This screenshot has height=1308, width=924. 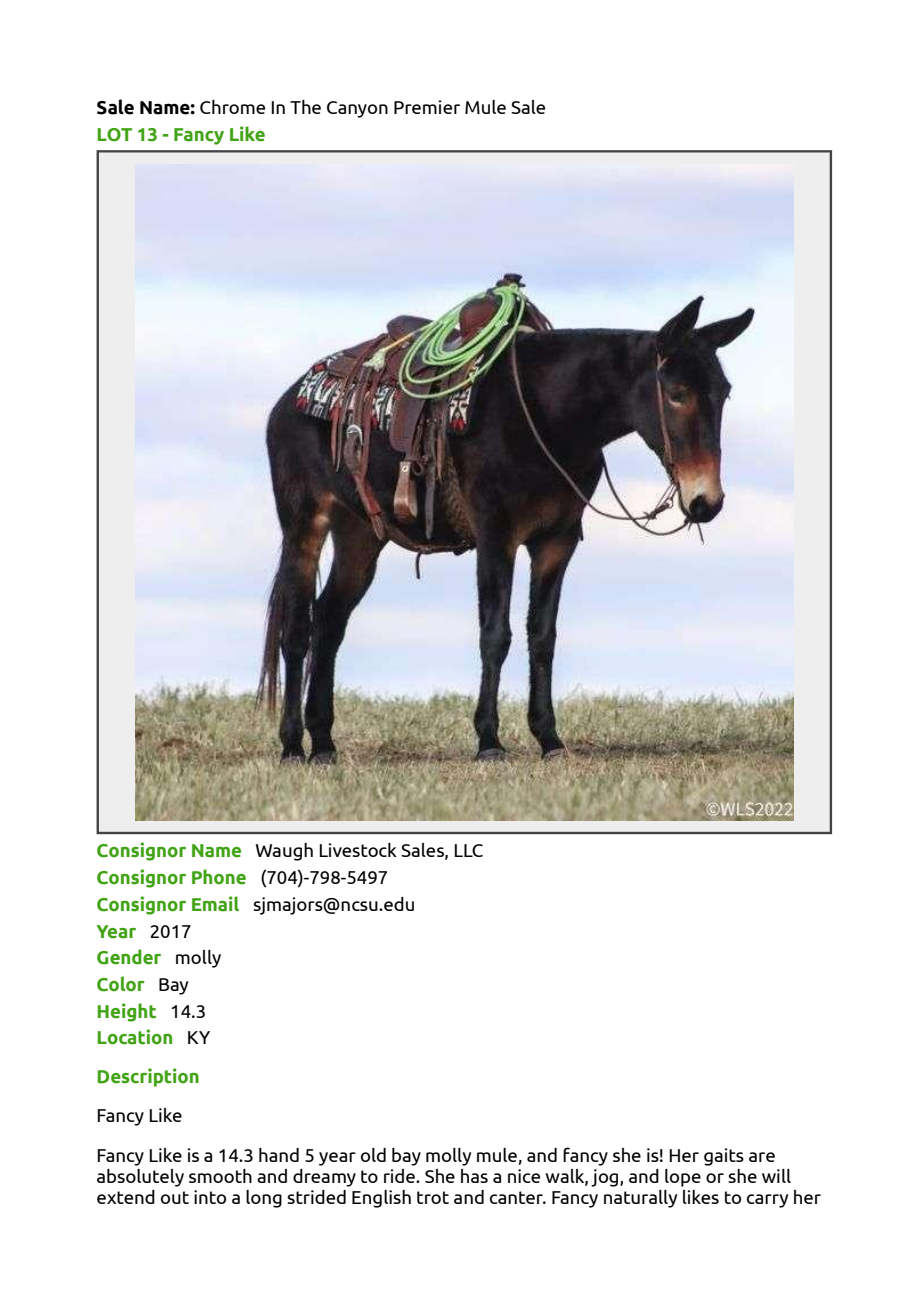 What do you see at coordinates (468, 850) in the screenshot?
I see `LLC` at bounding box center [468, 850].
